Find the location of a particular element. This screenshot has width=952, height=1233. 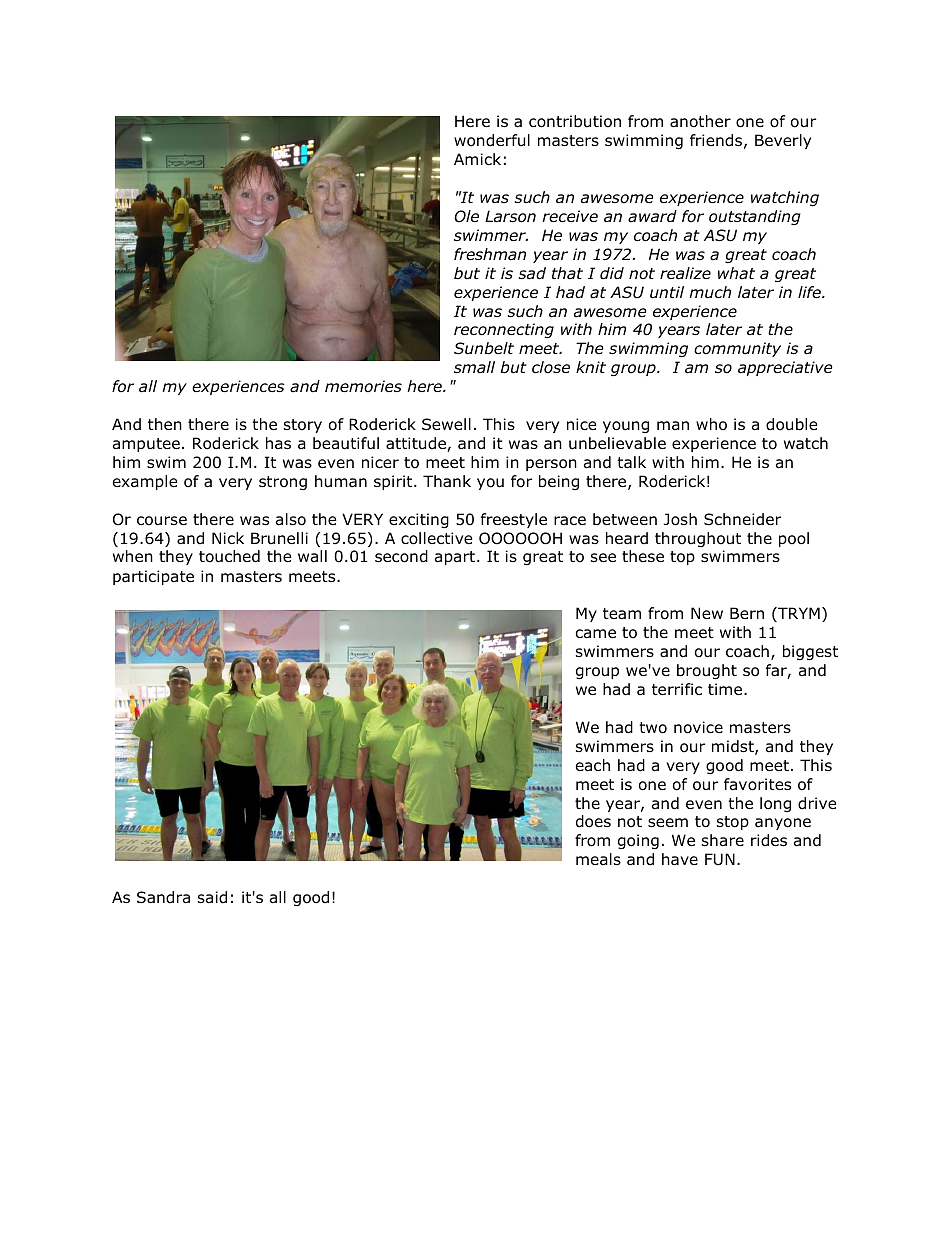

freestyle is located at coordinates (514, 520).
